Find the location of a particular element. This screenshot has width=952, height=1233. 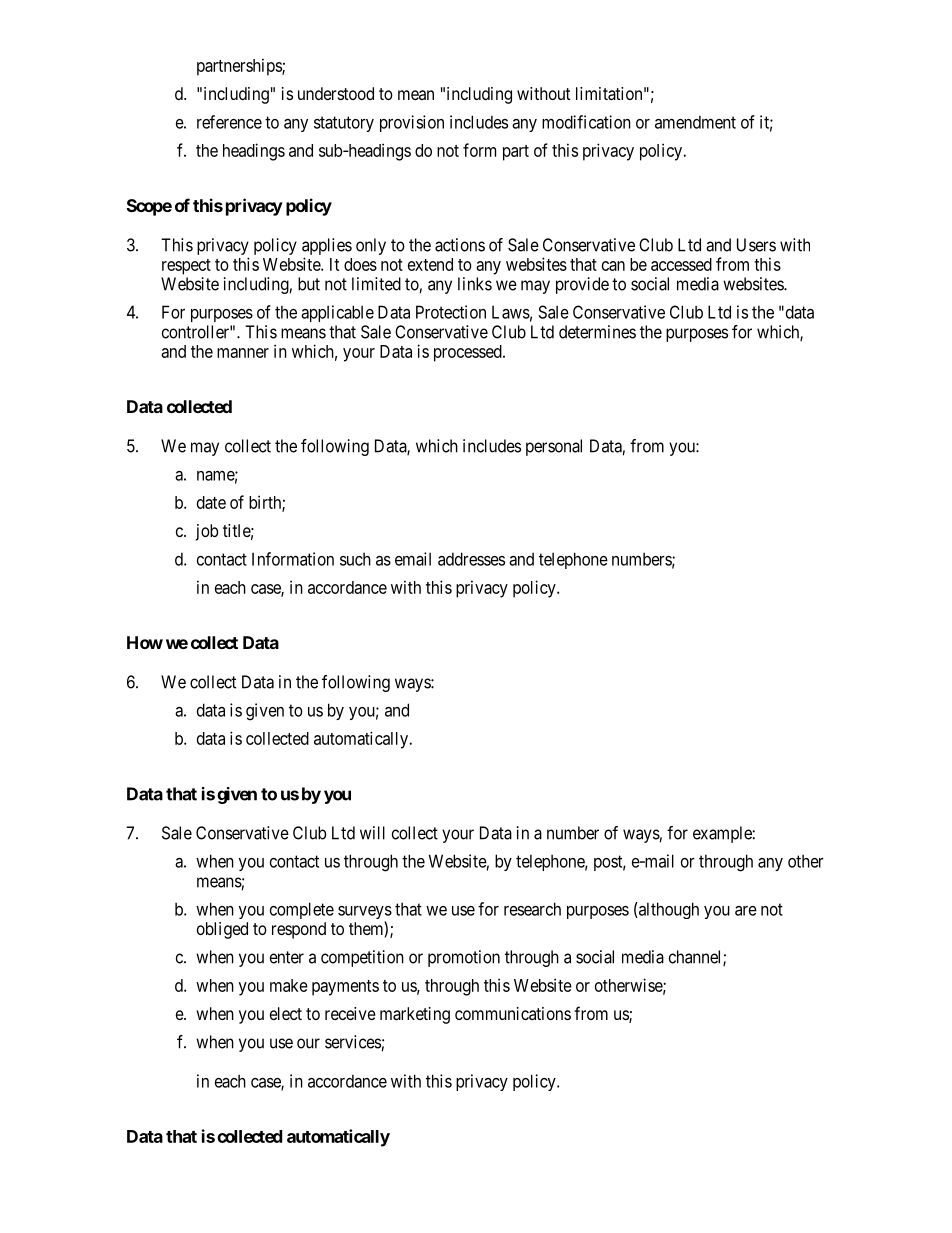

elect is located at coordinates (286, 1013).
